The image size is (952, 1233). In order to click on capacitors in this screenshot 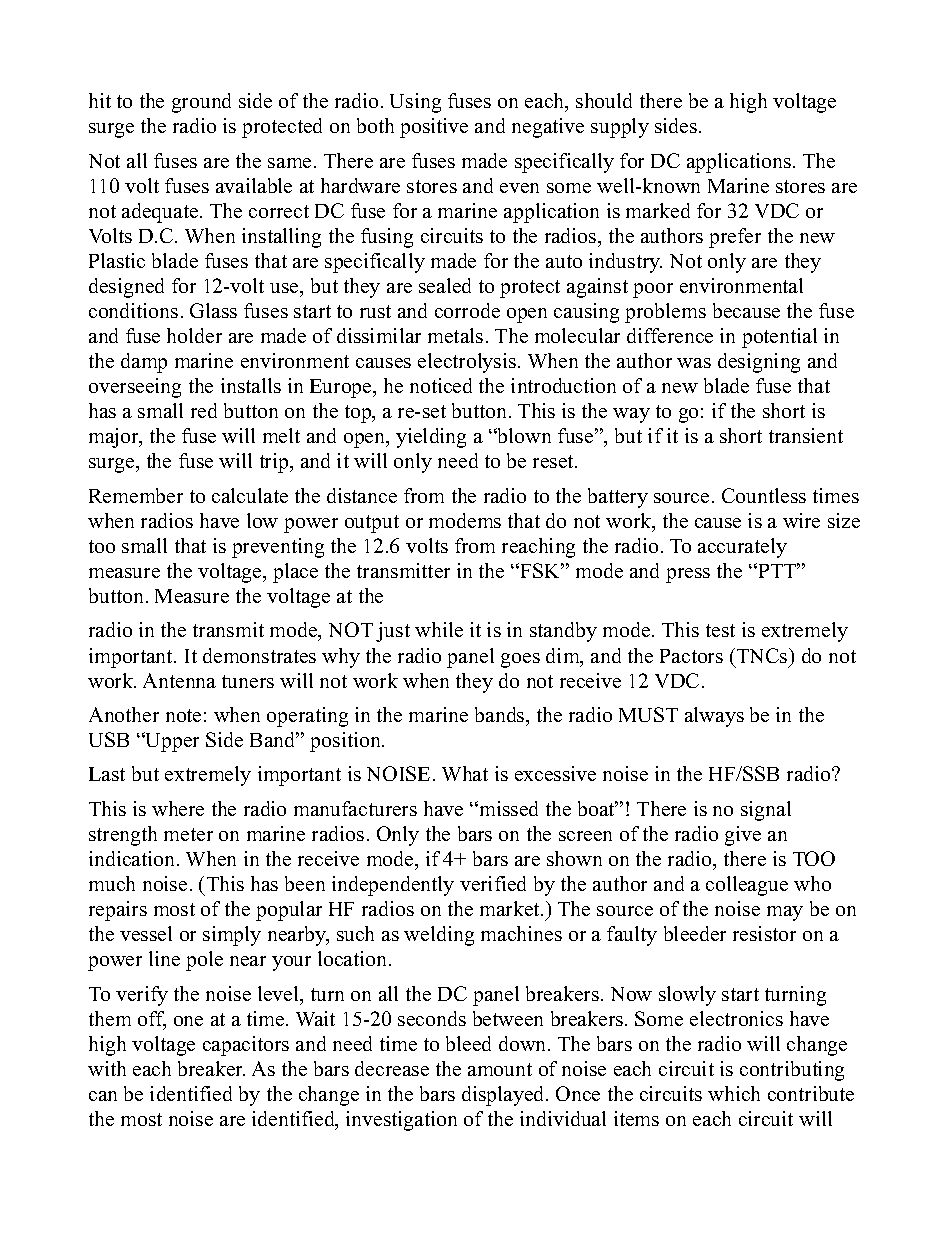, I will do `click(246, 1046)`.
